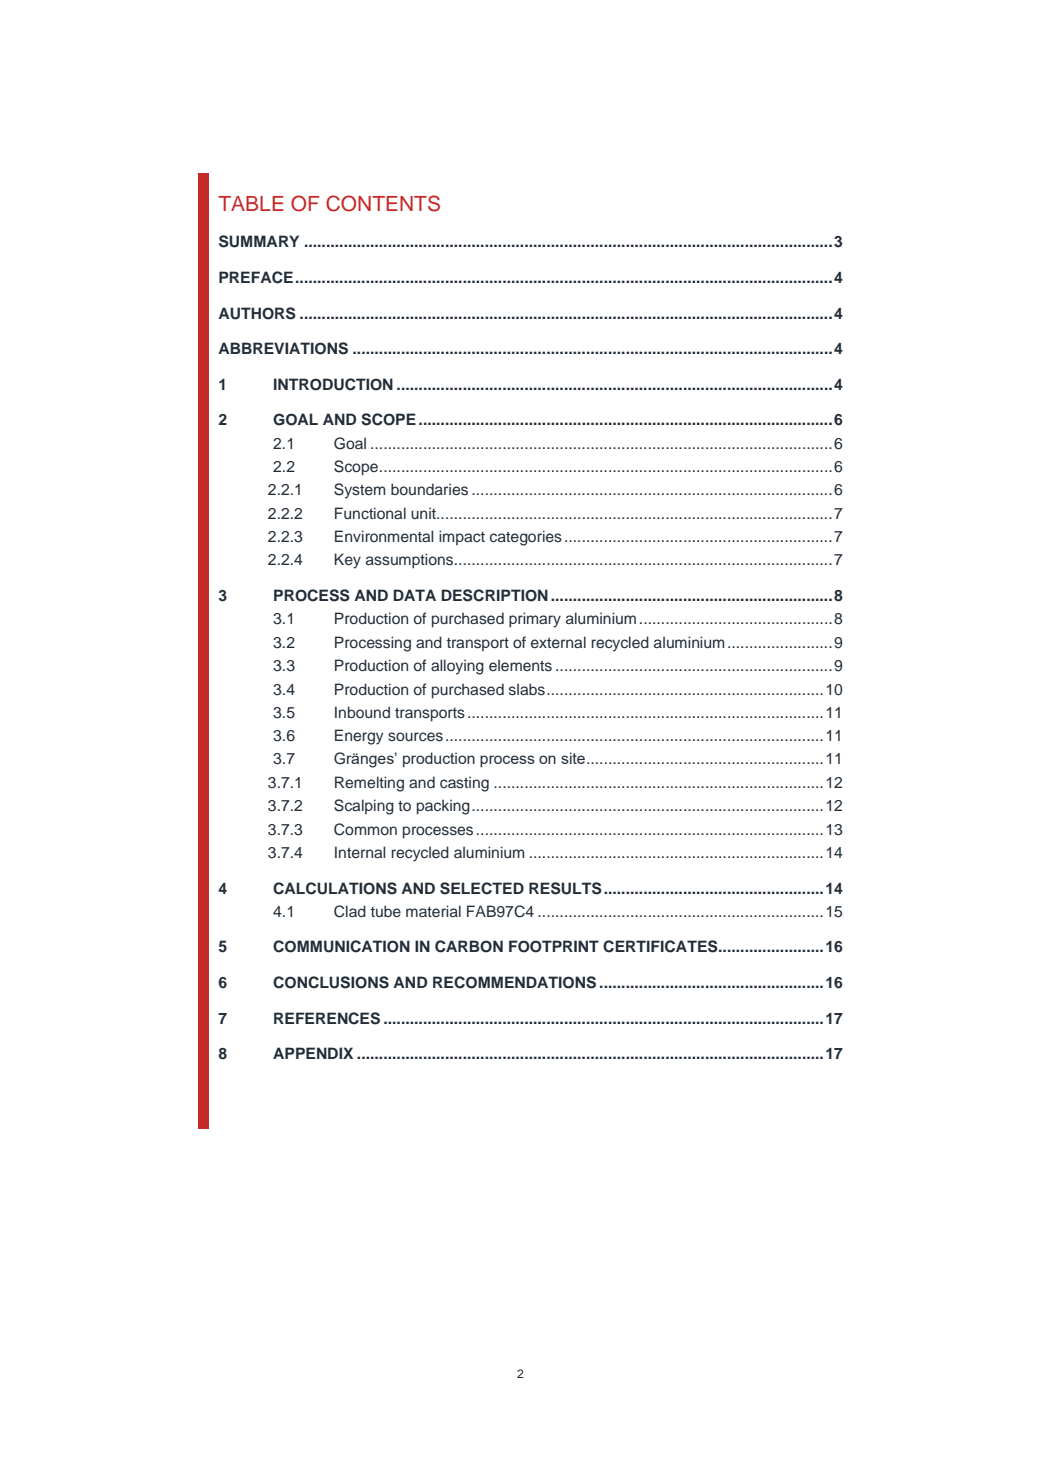  I want to click on boundaries, so click(429, 489).
